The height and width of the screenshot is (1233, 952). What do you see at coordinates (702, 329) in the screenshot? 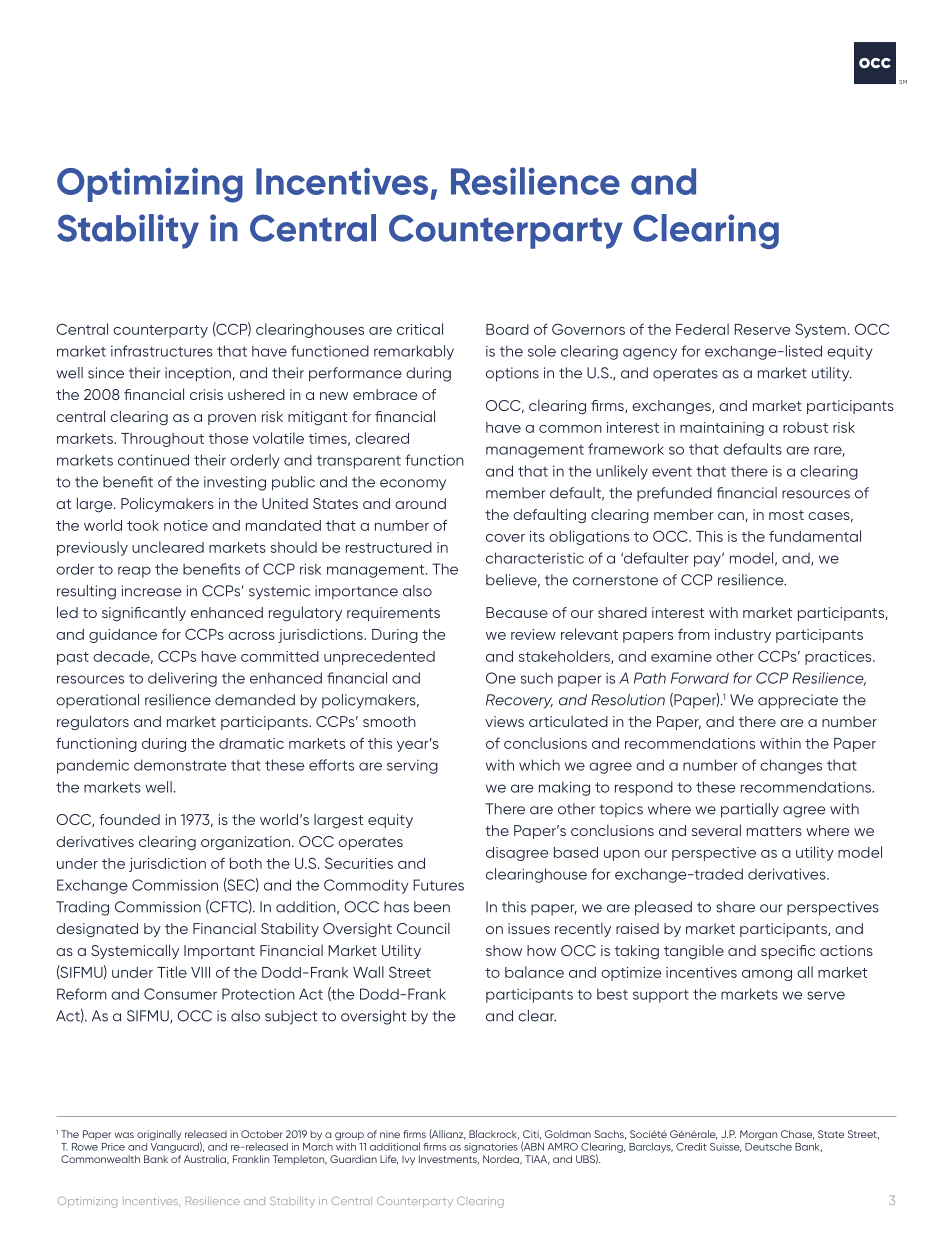
I see `Federal` at bounding box center [702, 329].
